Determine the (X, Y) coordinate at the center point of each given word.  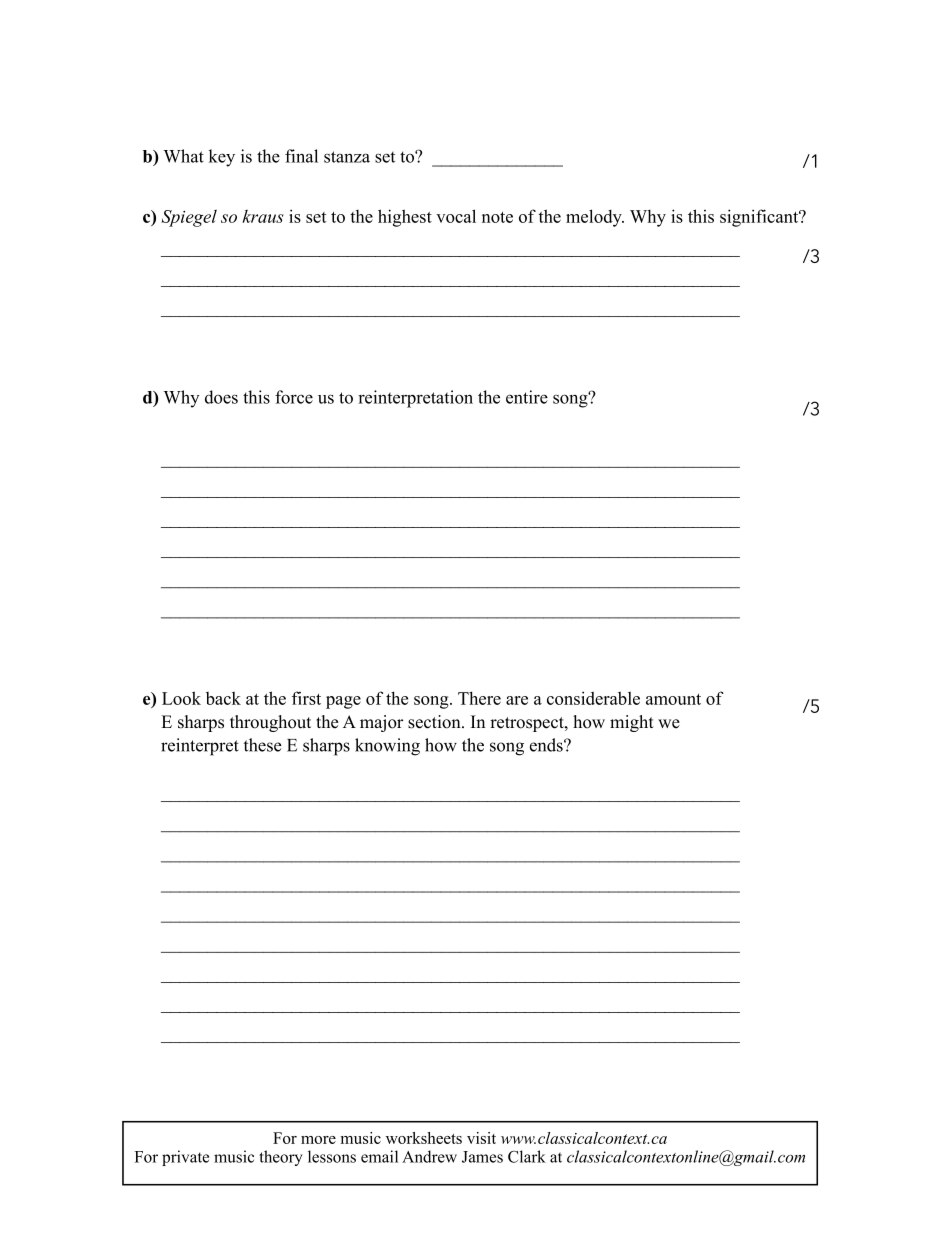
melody (595, 218)
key (222, 158)
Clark (527, 1156)
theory (281, 1158)
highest (405, 218)
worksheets (424, 1138)
